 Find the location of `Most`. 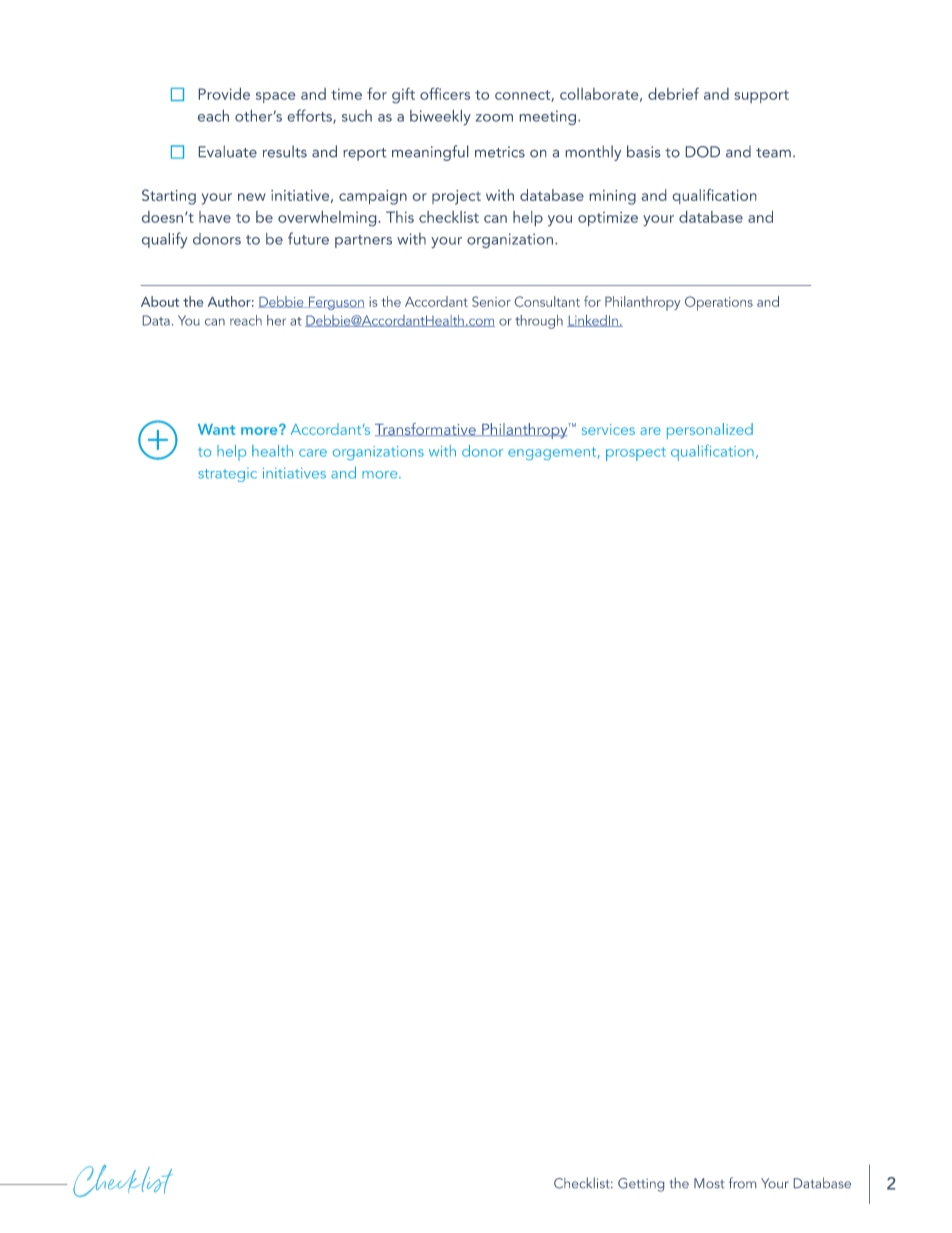

Most is located at coordinates (709, 1183).
